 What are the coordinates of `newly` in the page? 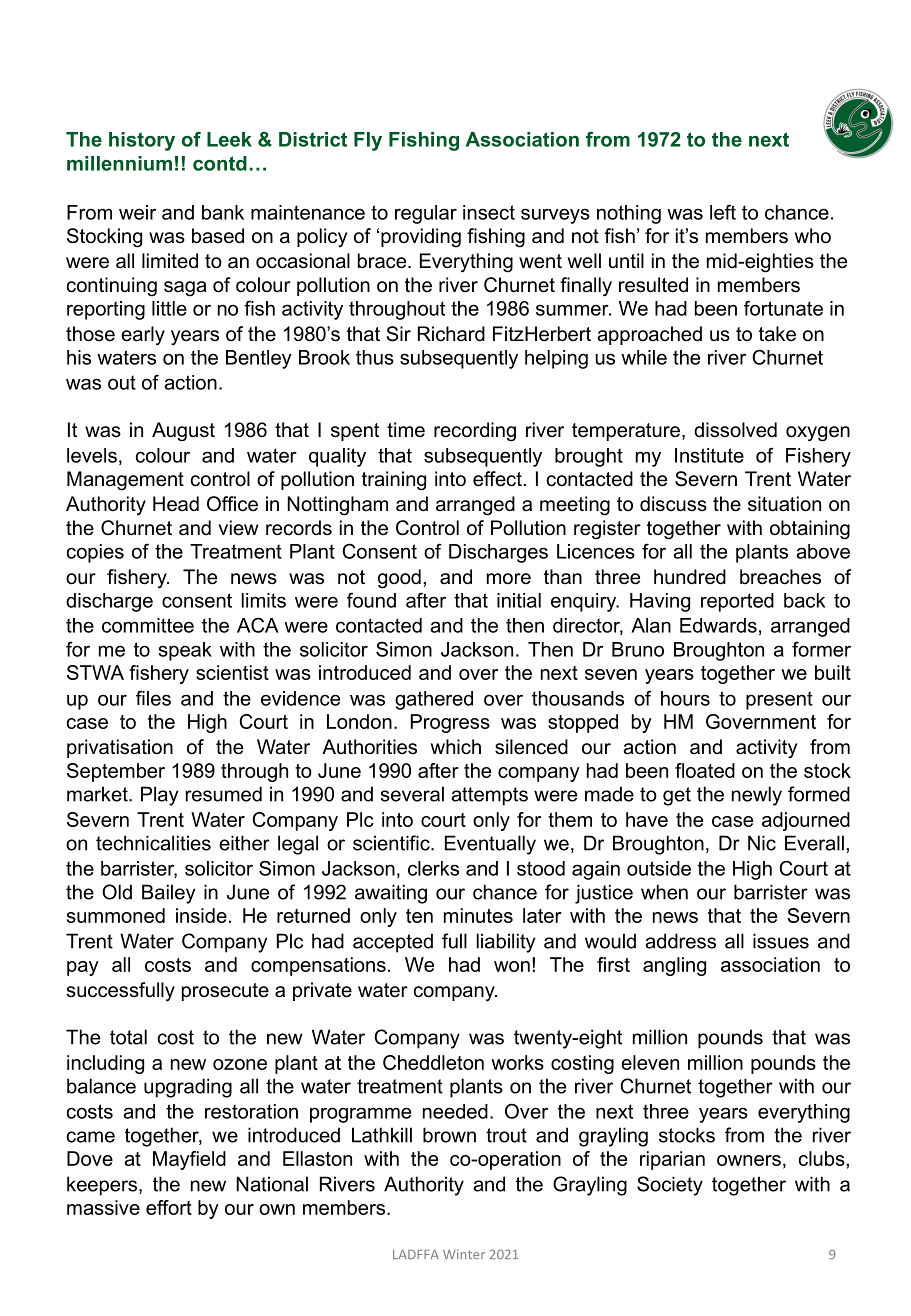 It's located at (757, 796).
